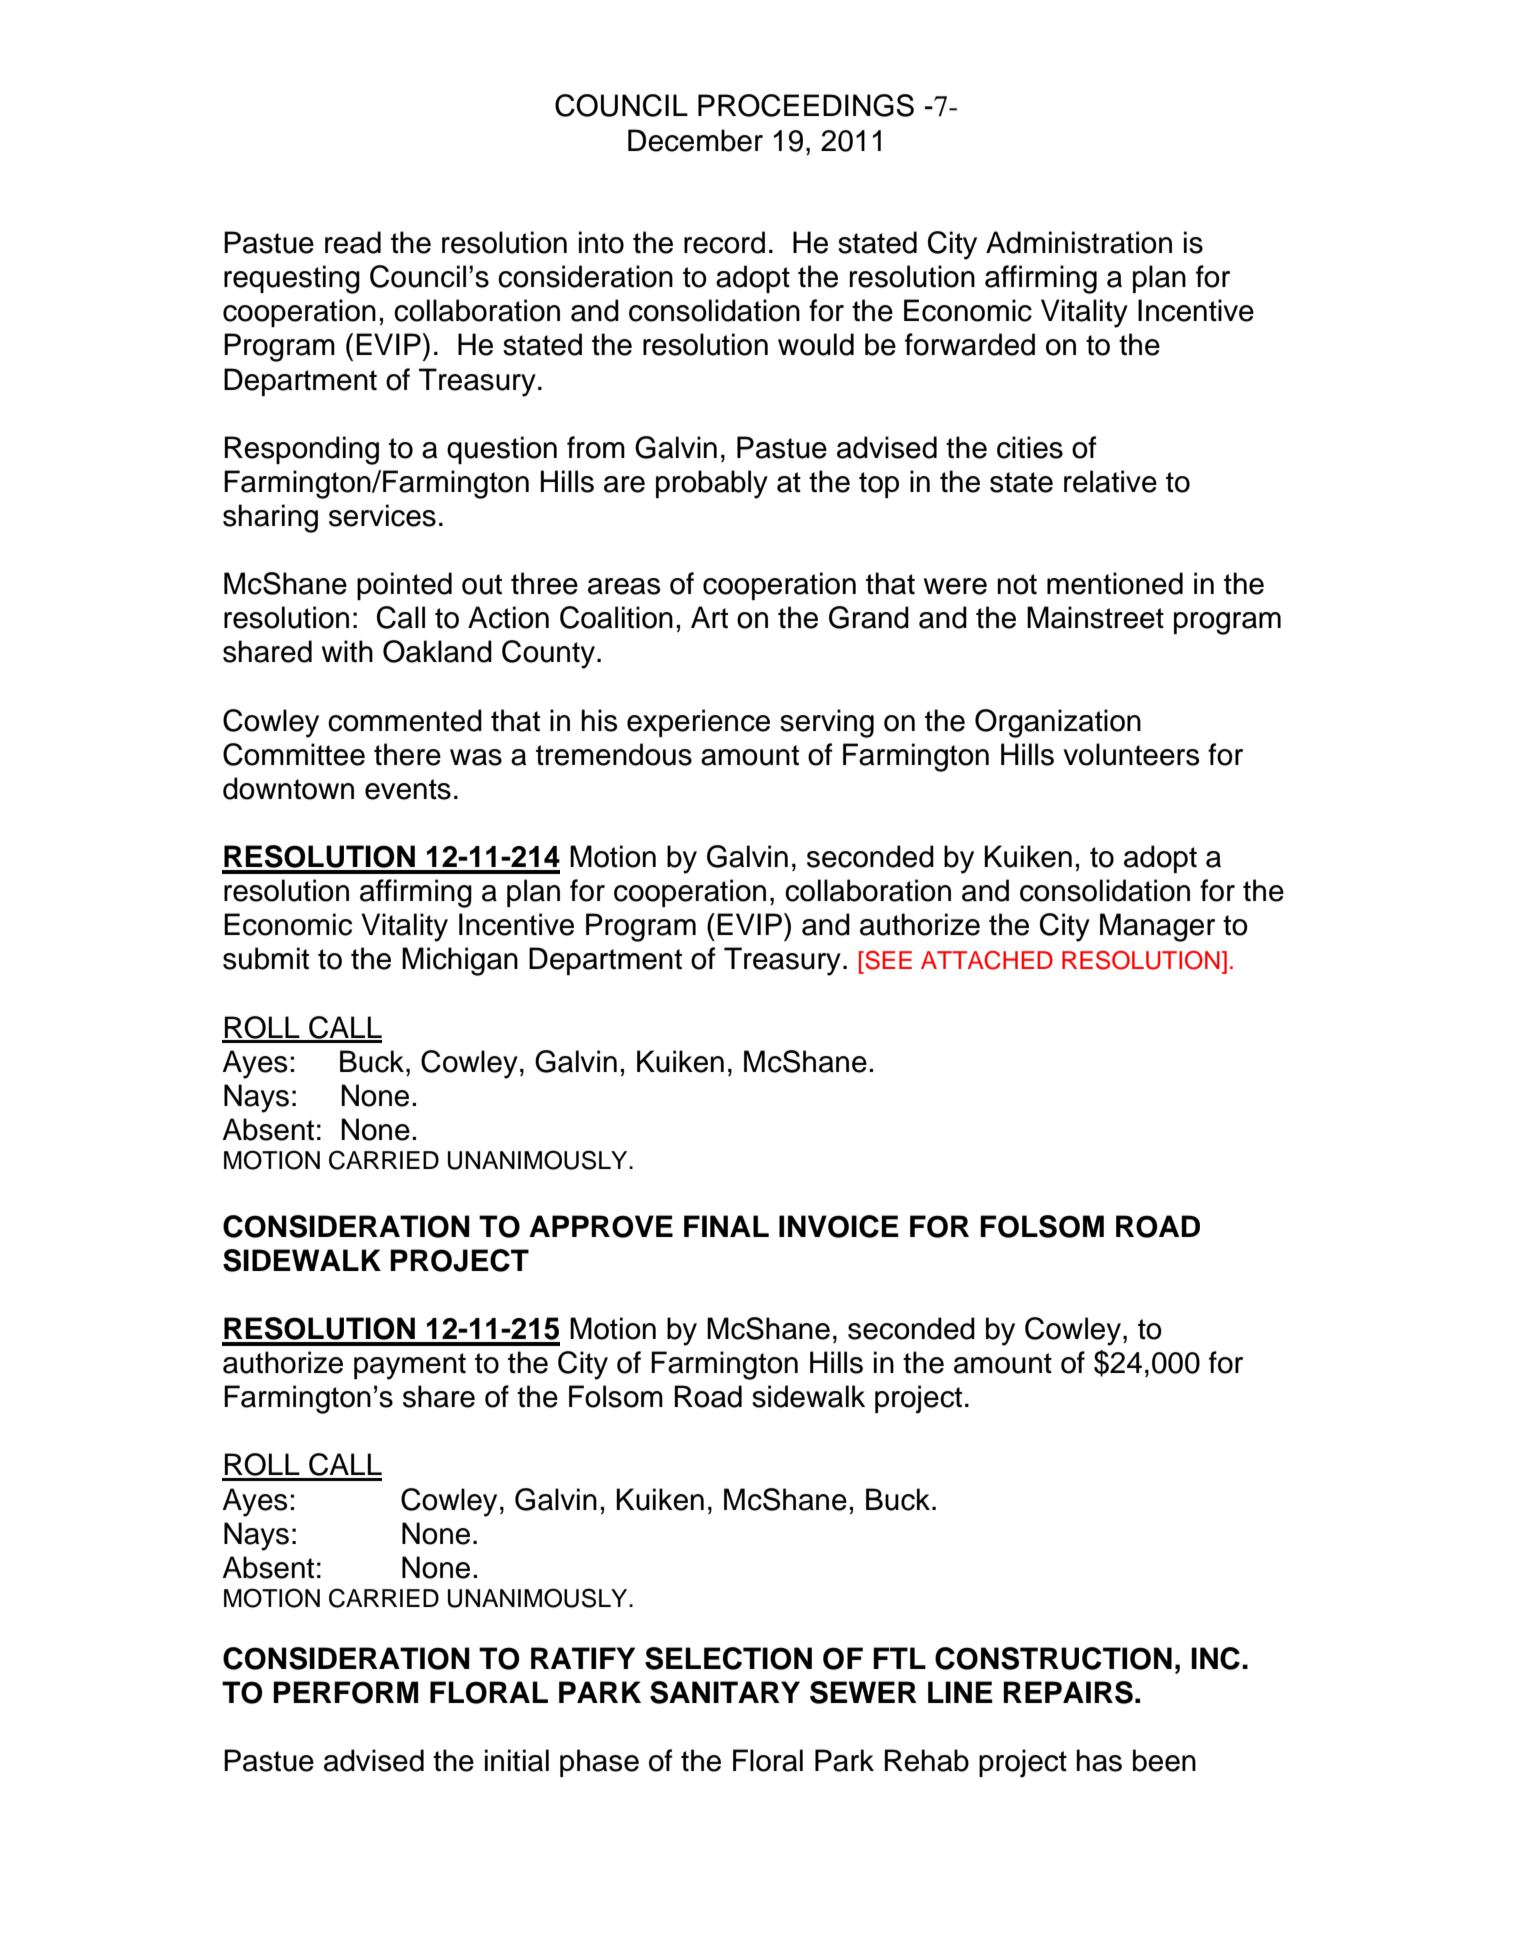  I want to click on record, so click(724, 242).
